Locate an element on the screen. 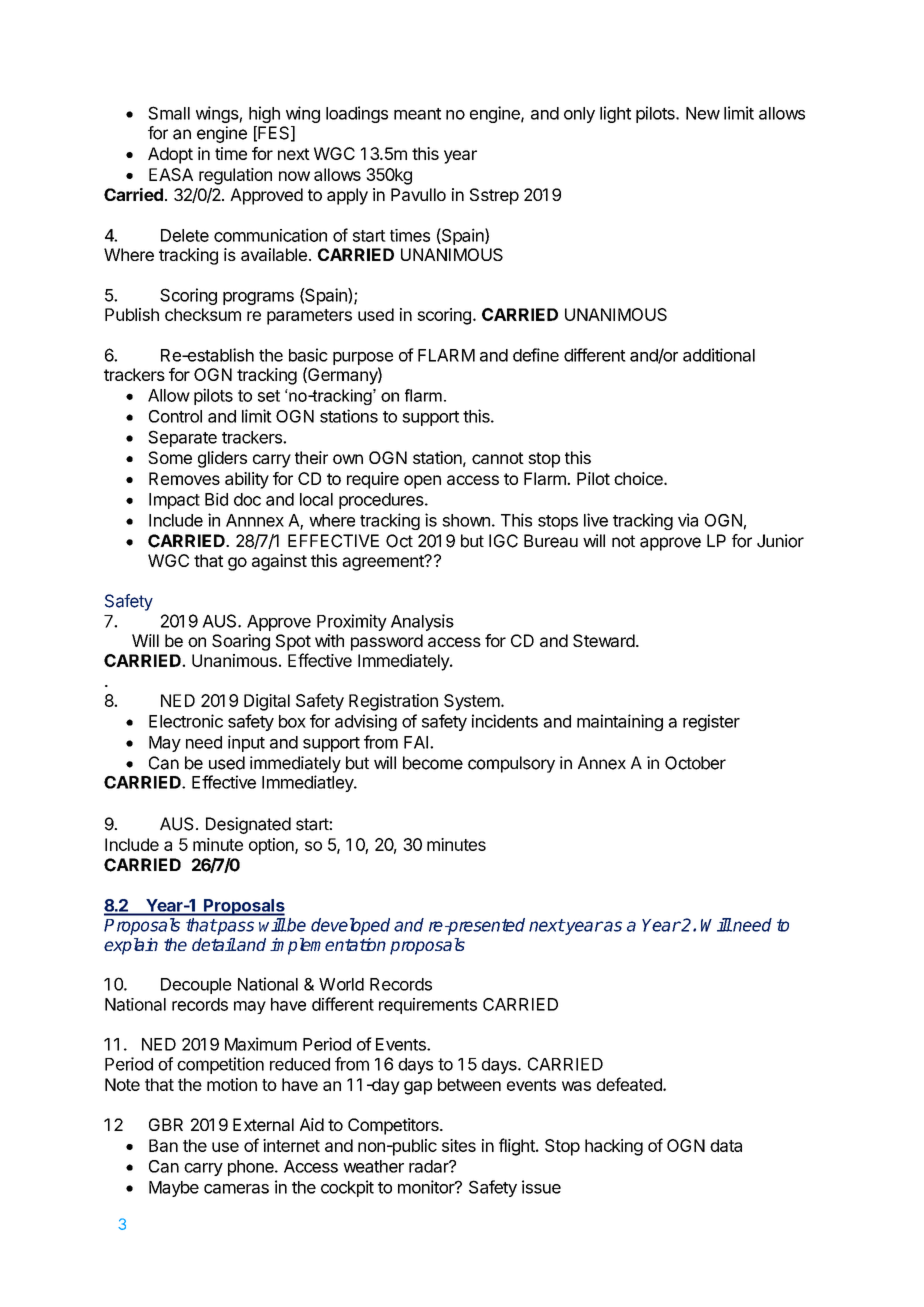  data is located at coordinates (726, 1145).
